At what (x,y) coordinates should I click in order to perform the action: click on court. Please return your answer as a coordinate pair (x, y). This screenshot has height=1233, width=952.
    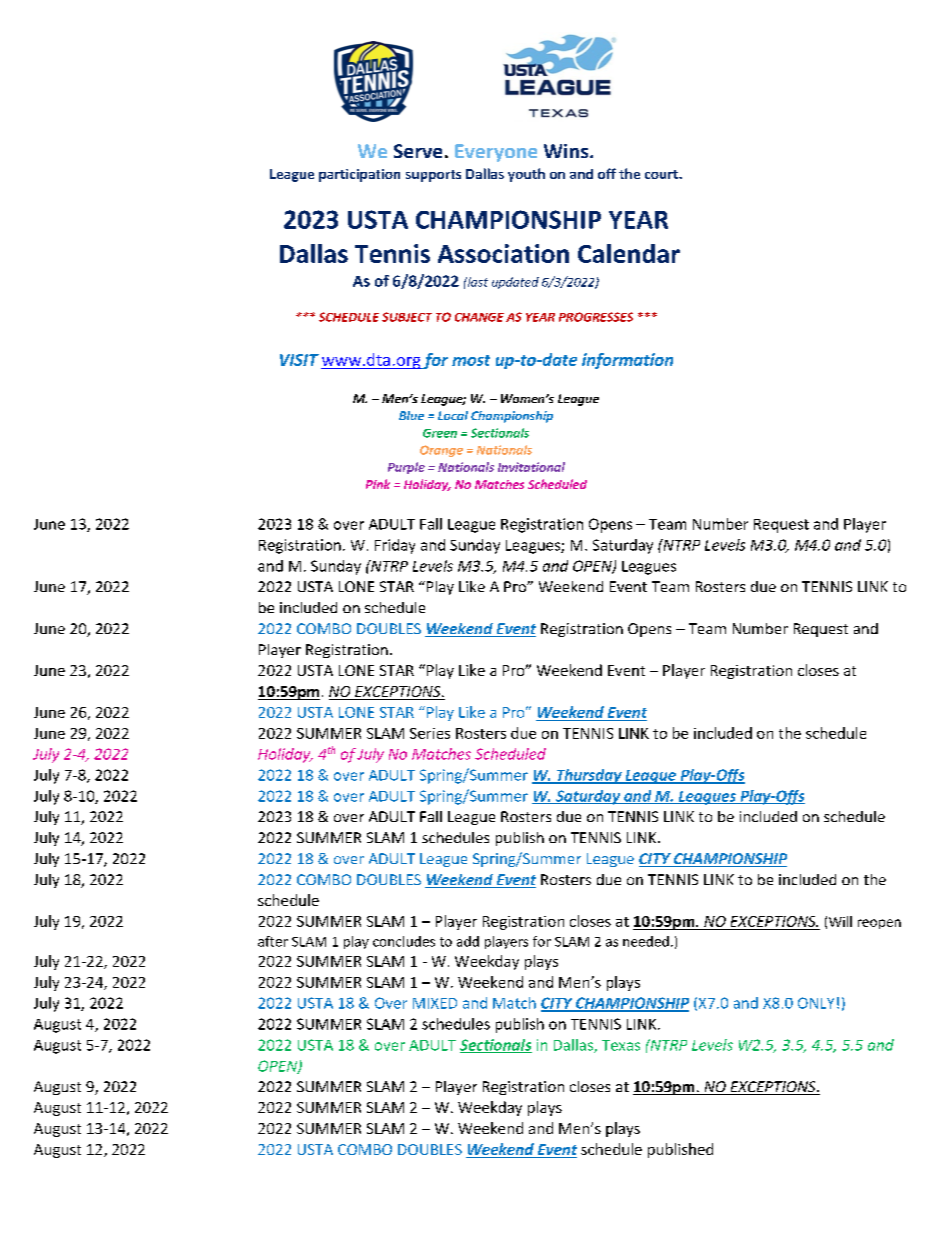
    Looking at the image, I should click on (663, 174).
